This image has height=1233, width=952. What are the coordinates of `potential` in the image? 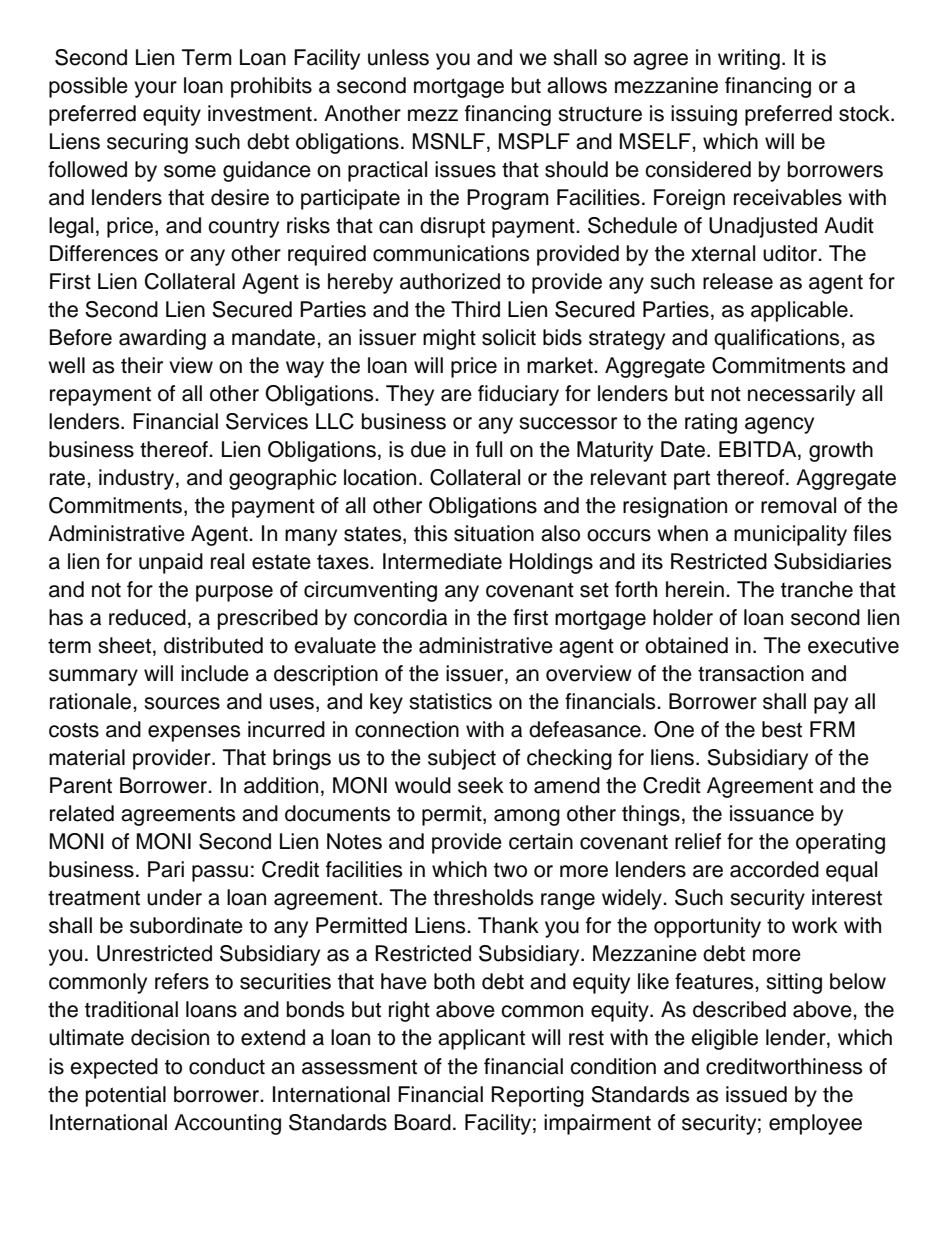 It's located at (126, 1096).
